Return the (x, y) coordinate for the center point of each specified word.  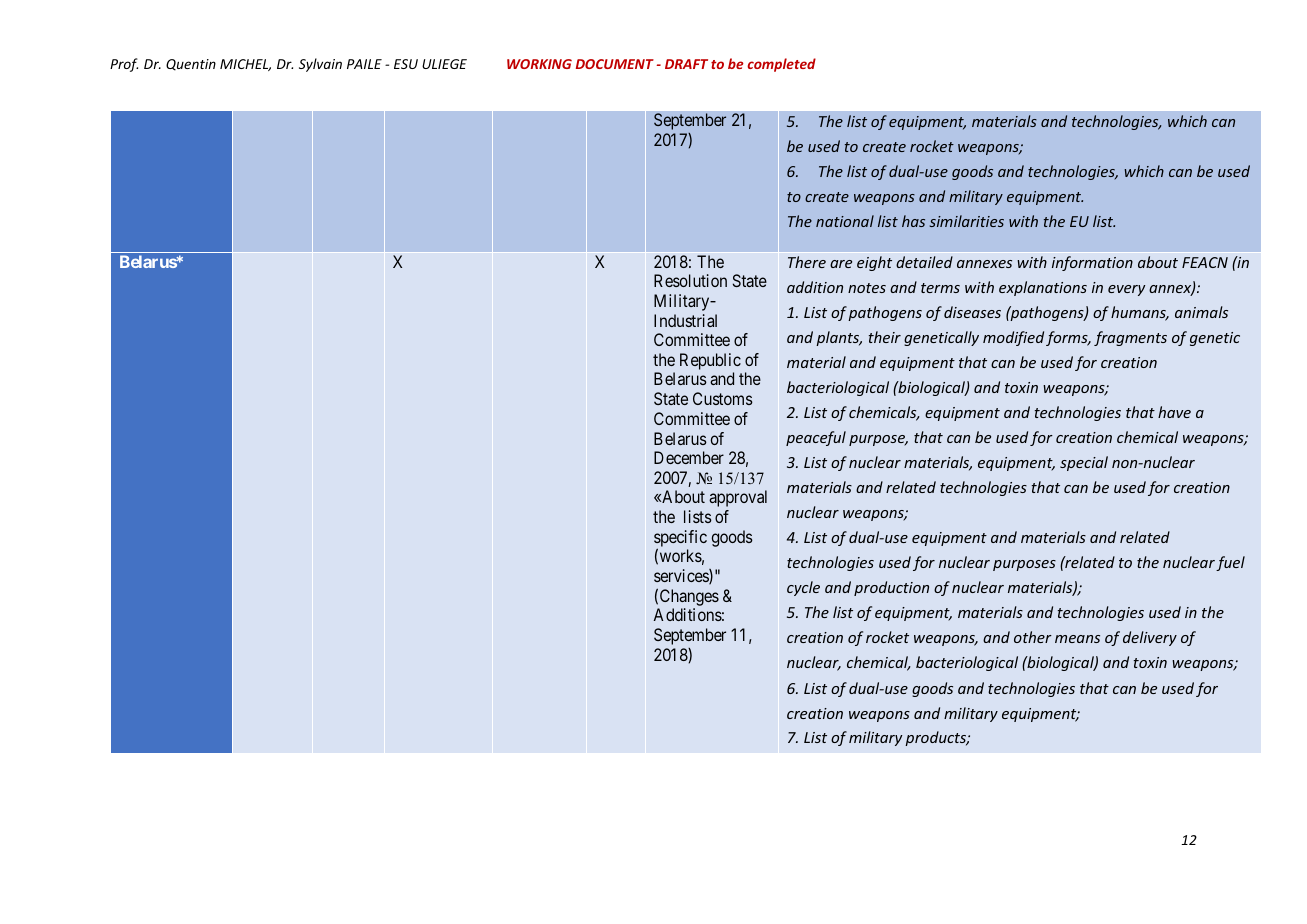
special (1084, 463)
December (689, 457)
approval (738, 498)
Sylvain (320, 65)
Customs (723, 398)
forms (1068, 338)
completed (781, 65)
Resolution (690, 280)
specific (680, 539)
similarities (966, 221)
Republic (710, 363)
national (845, 221)
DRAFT (686, 64)
